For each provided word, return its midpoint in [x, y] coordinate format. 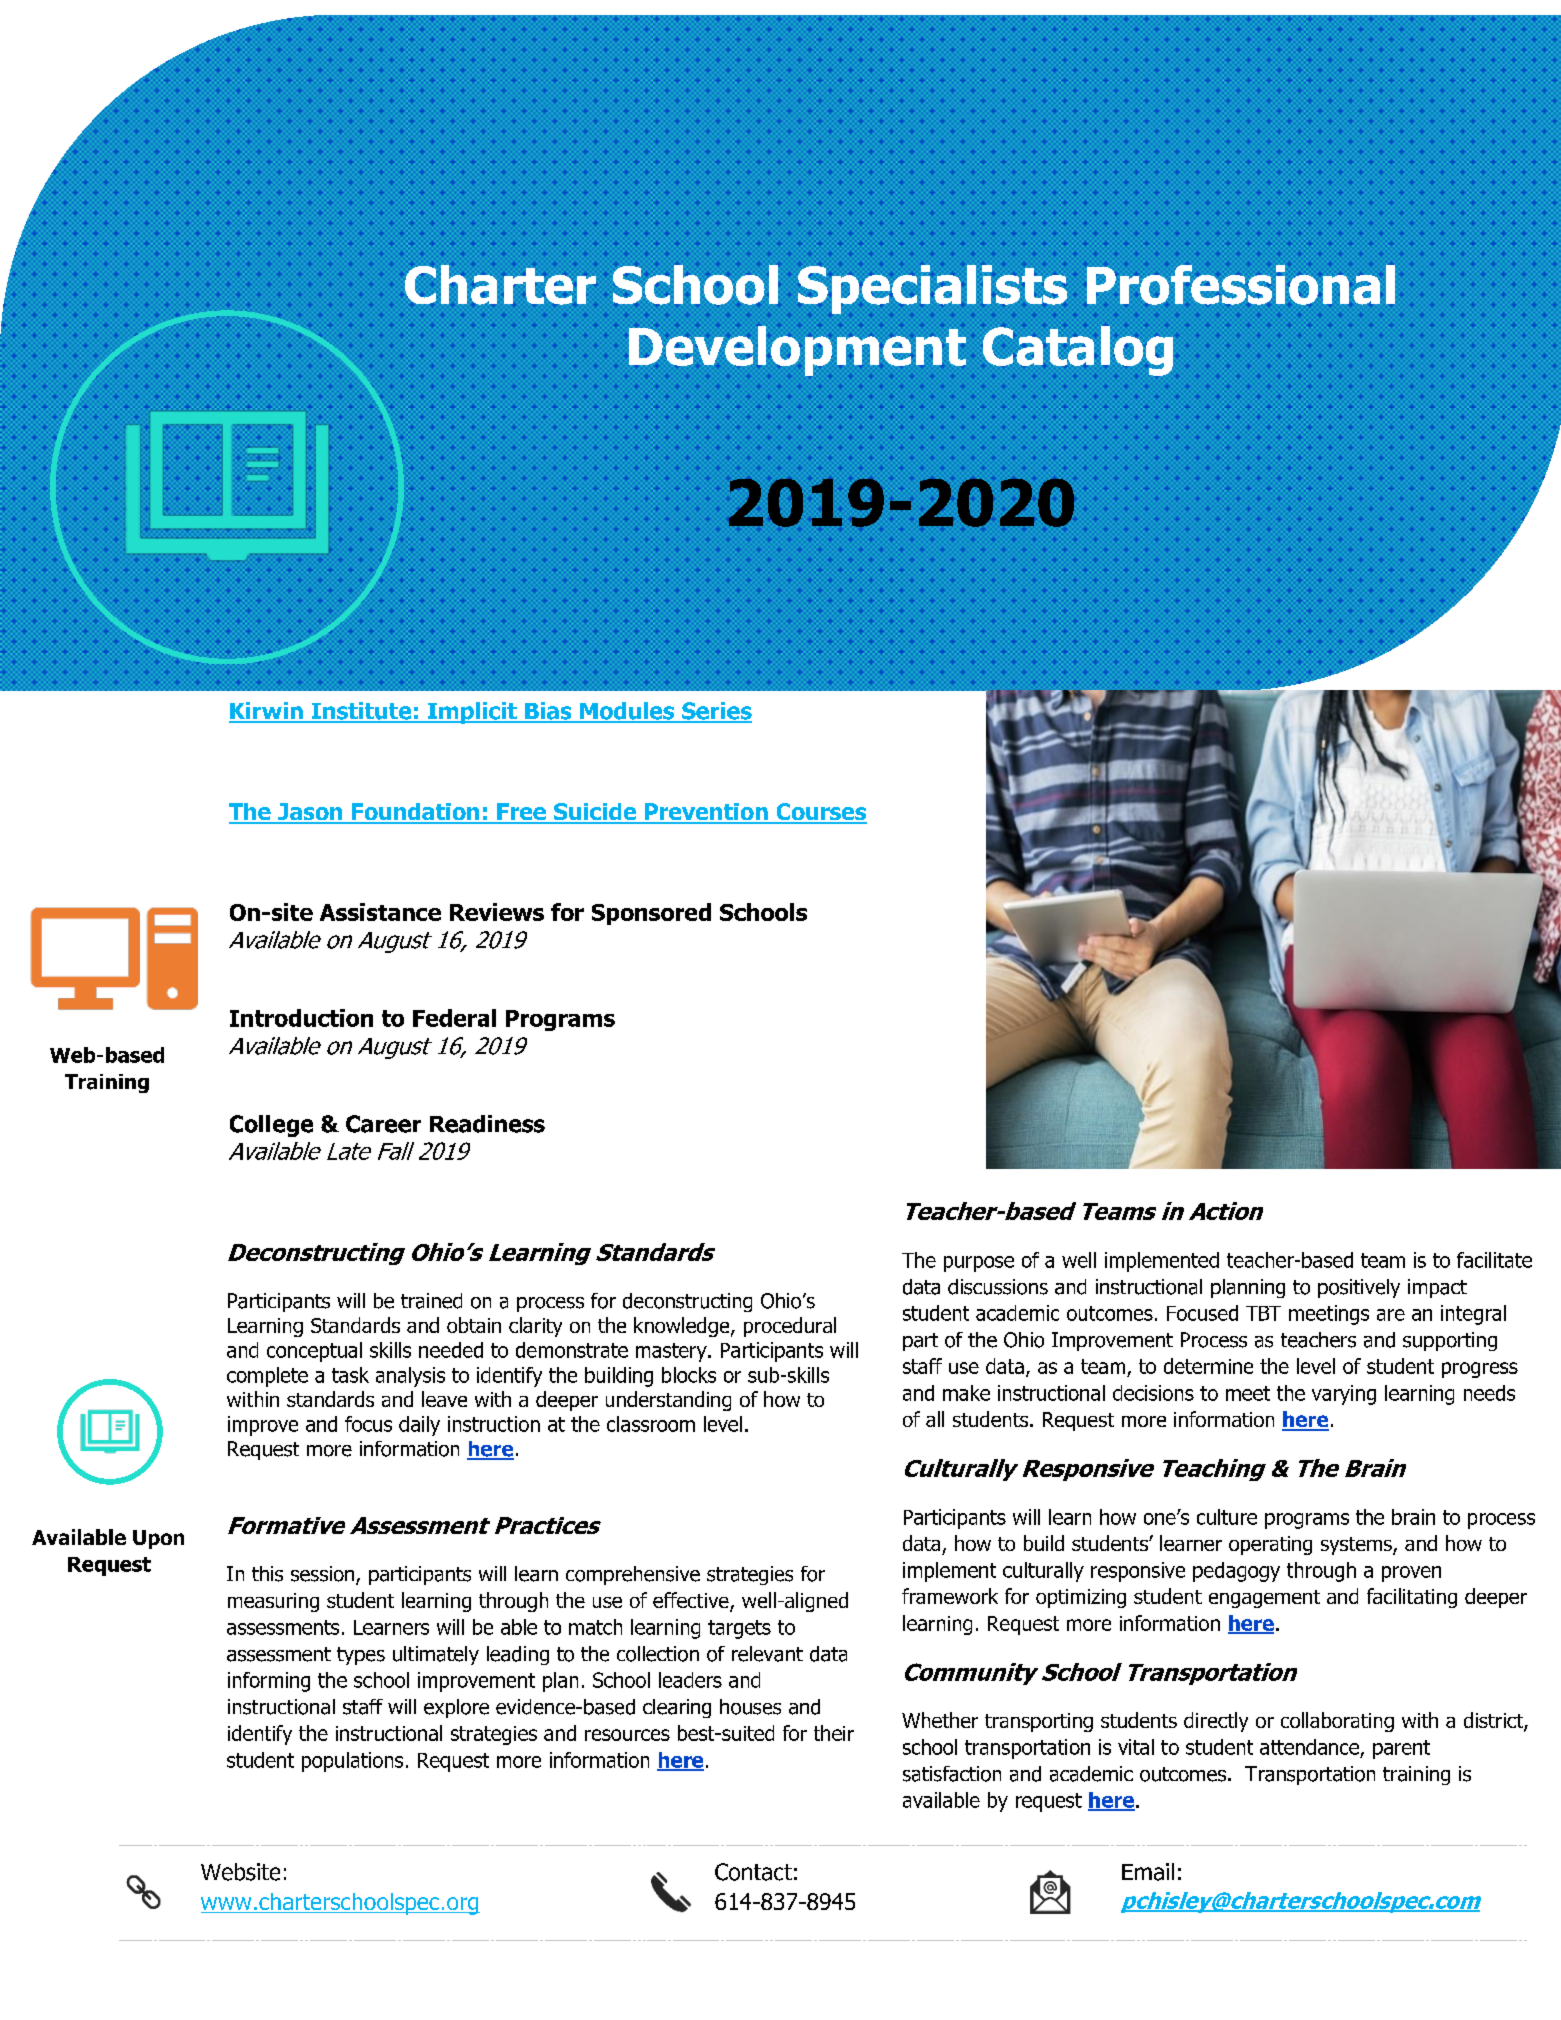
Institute [361, 712]
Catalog [1078, 351]
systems [1357, 1546]
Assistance [380, 912]
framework [950, 1596]
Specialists [932, 289]
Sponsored [651, 914]
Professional [1241, 285]
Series [716, 712]
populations [352, 1762]
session [324, 1575]
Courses [820, 813]
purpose [979, 1264]
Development [797, 351]
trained [431, 1301]
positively [1359, 1288]
